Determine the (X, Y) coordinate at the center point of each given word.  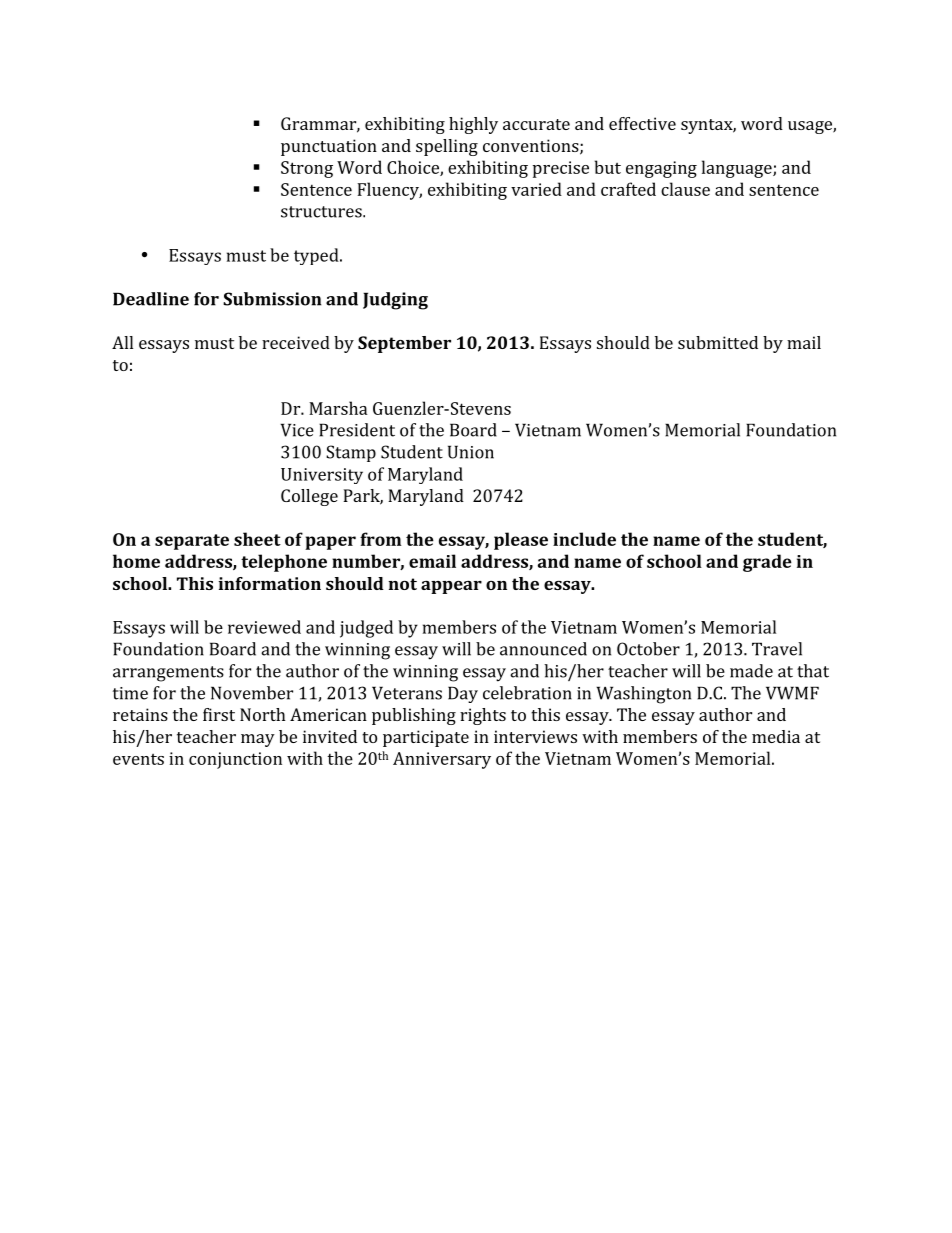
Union (471, 452)
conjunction (235, 760)
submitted (718, 342)
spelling (447, 147)
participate (426, 738)
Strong (307, 169)
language (738, 169)
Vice (297, 430)
